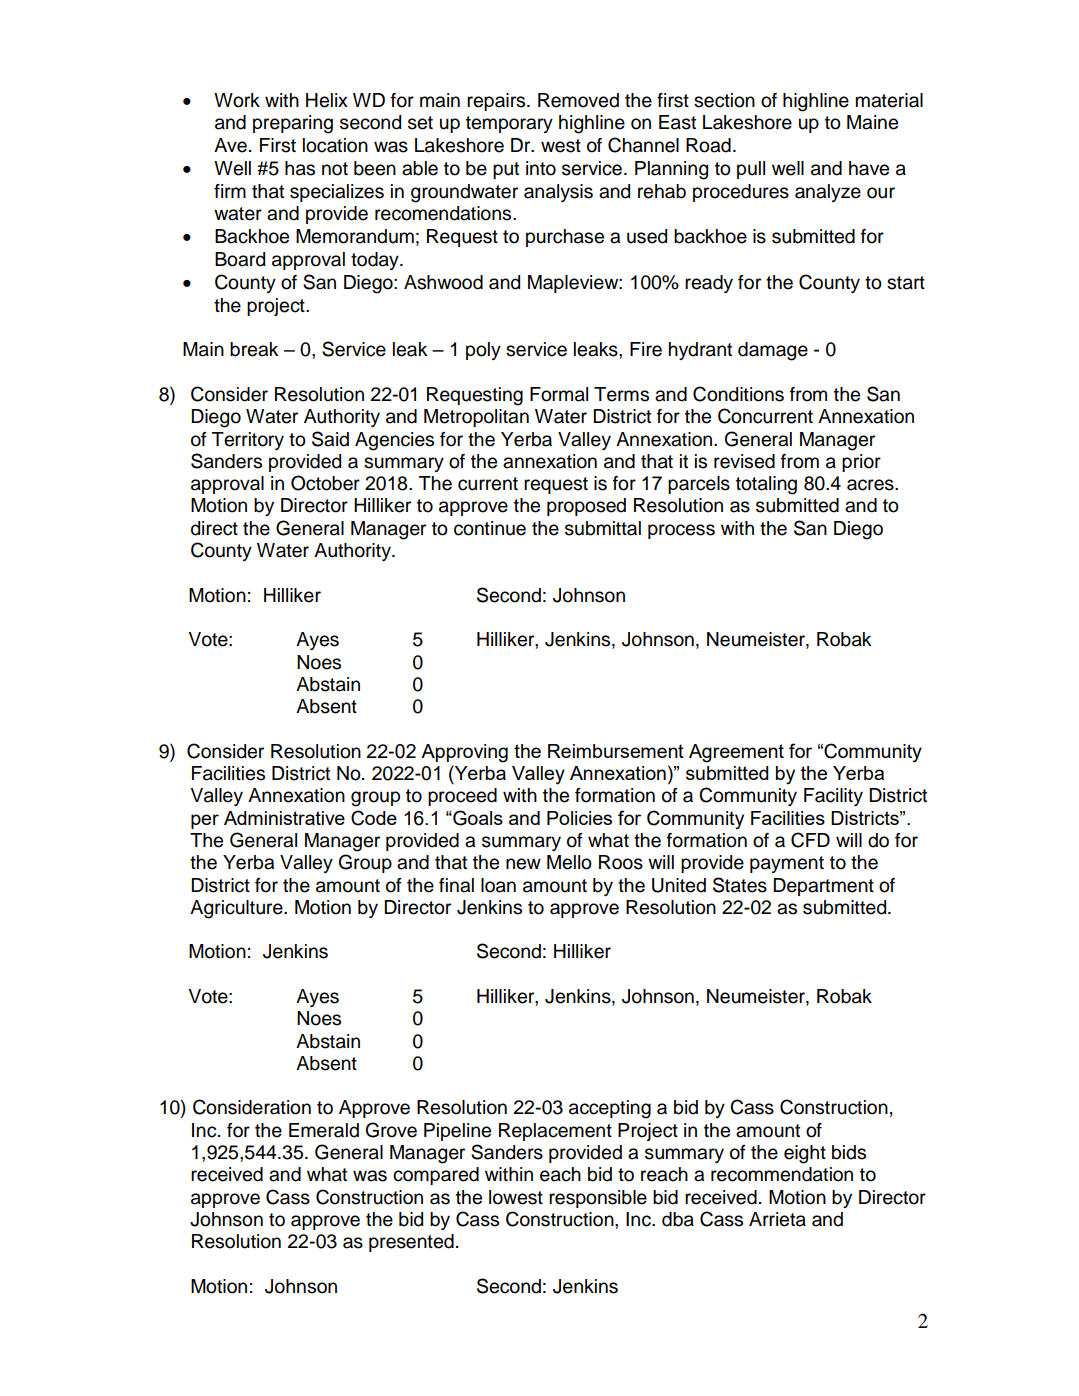  I want to click on Formal, so click(559, 394).
